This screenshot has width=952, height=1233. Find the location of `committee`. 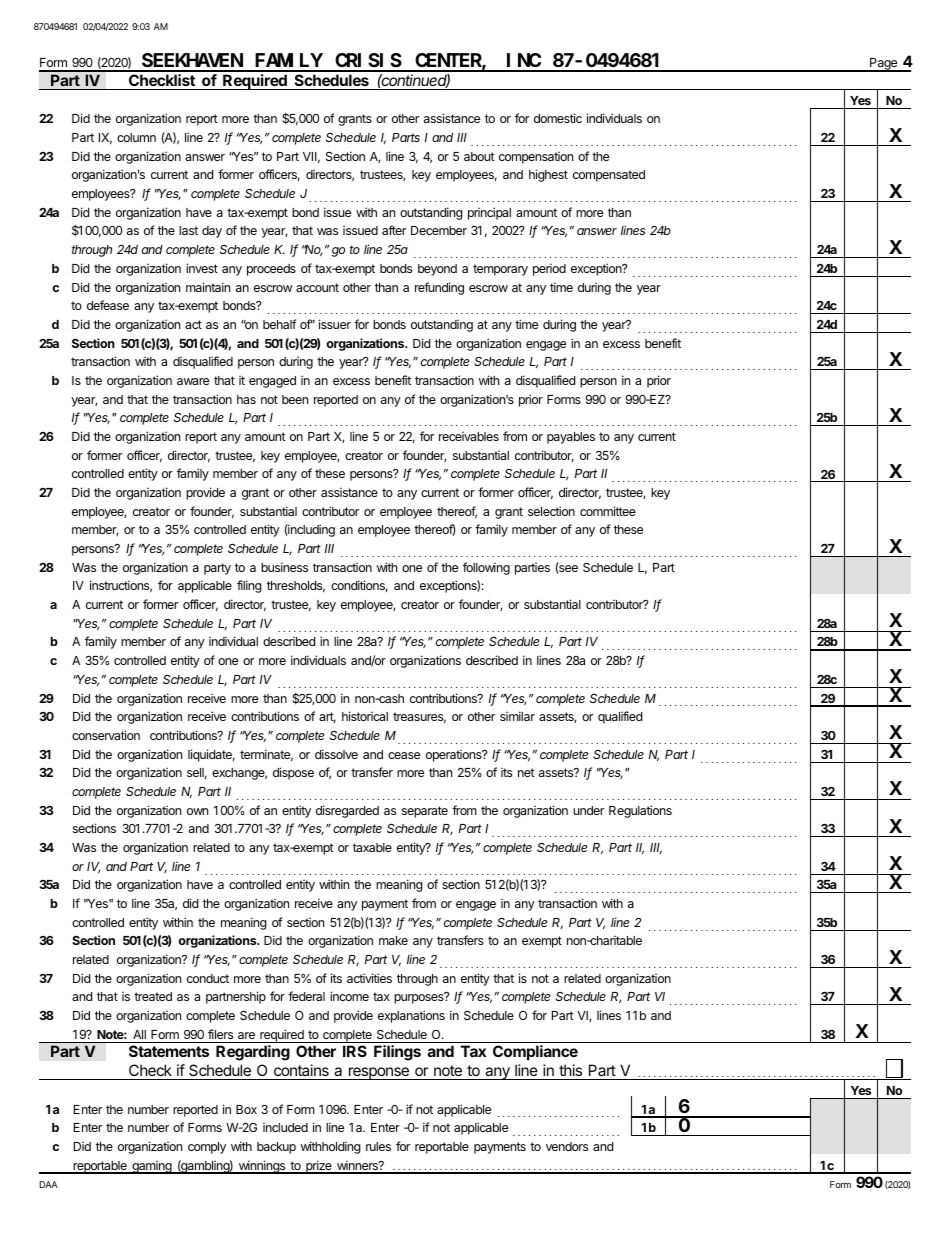

committee is located at coordinates (608, 511).
